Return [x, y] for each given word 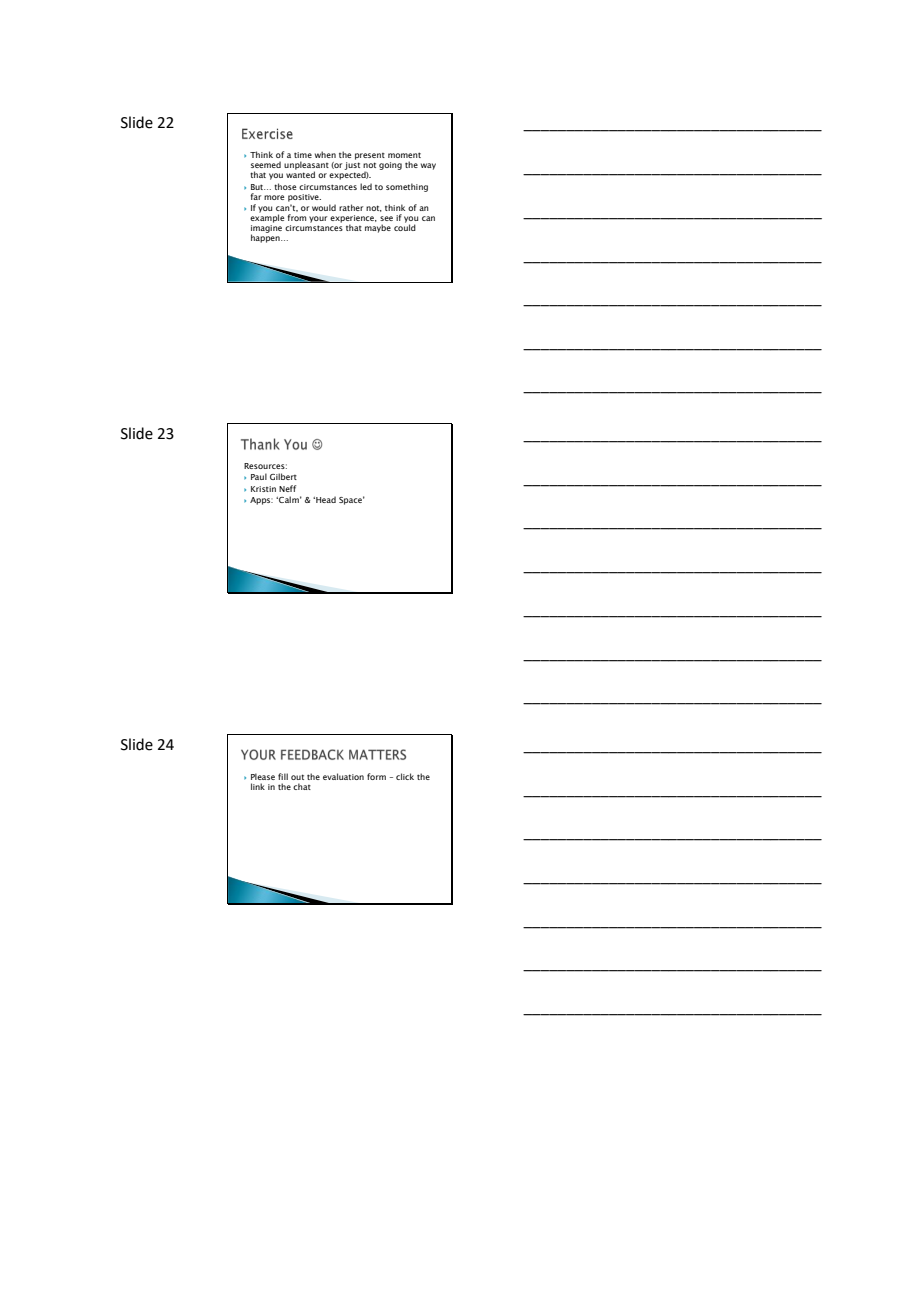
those [285, 186]
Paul [259, 476]
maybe [378, 228]
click [405, 776]
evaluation [343, 776]
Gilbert [283, 476]
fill [283, 776]
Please [263, 776]
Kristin [263, 489]
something [407, 187]
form [376, 776]
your [318, 219]
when [325, 154]
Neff [287, 488]
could [405, 226]
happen [266, 237]
